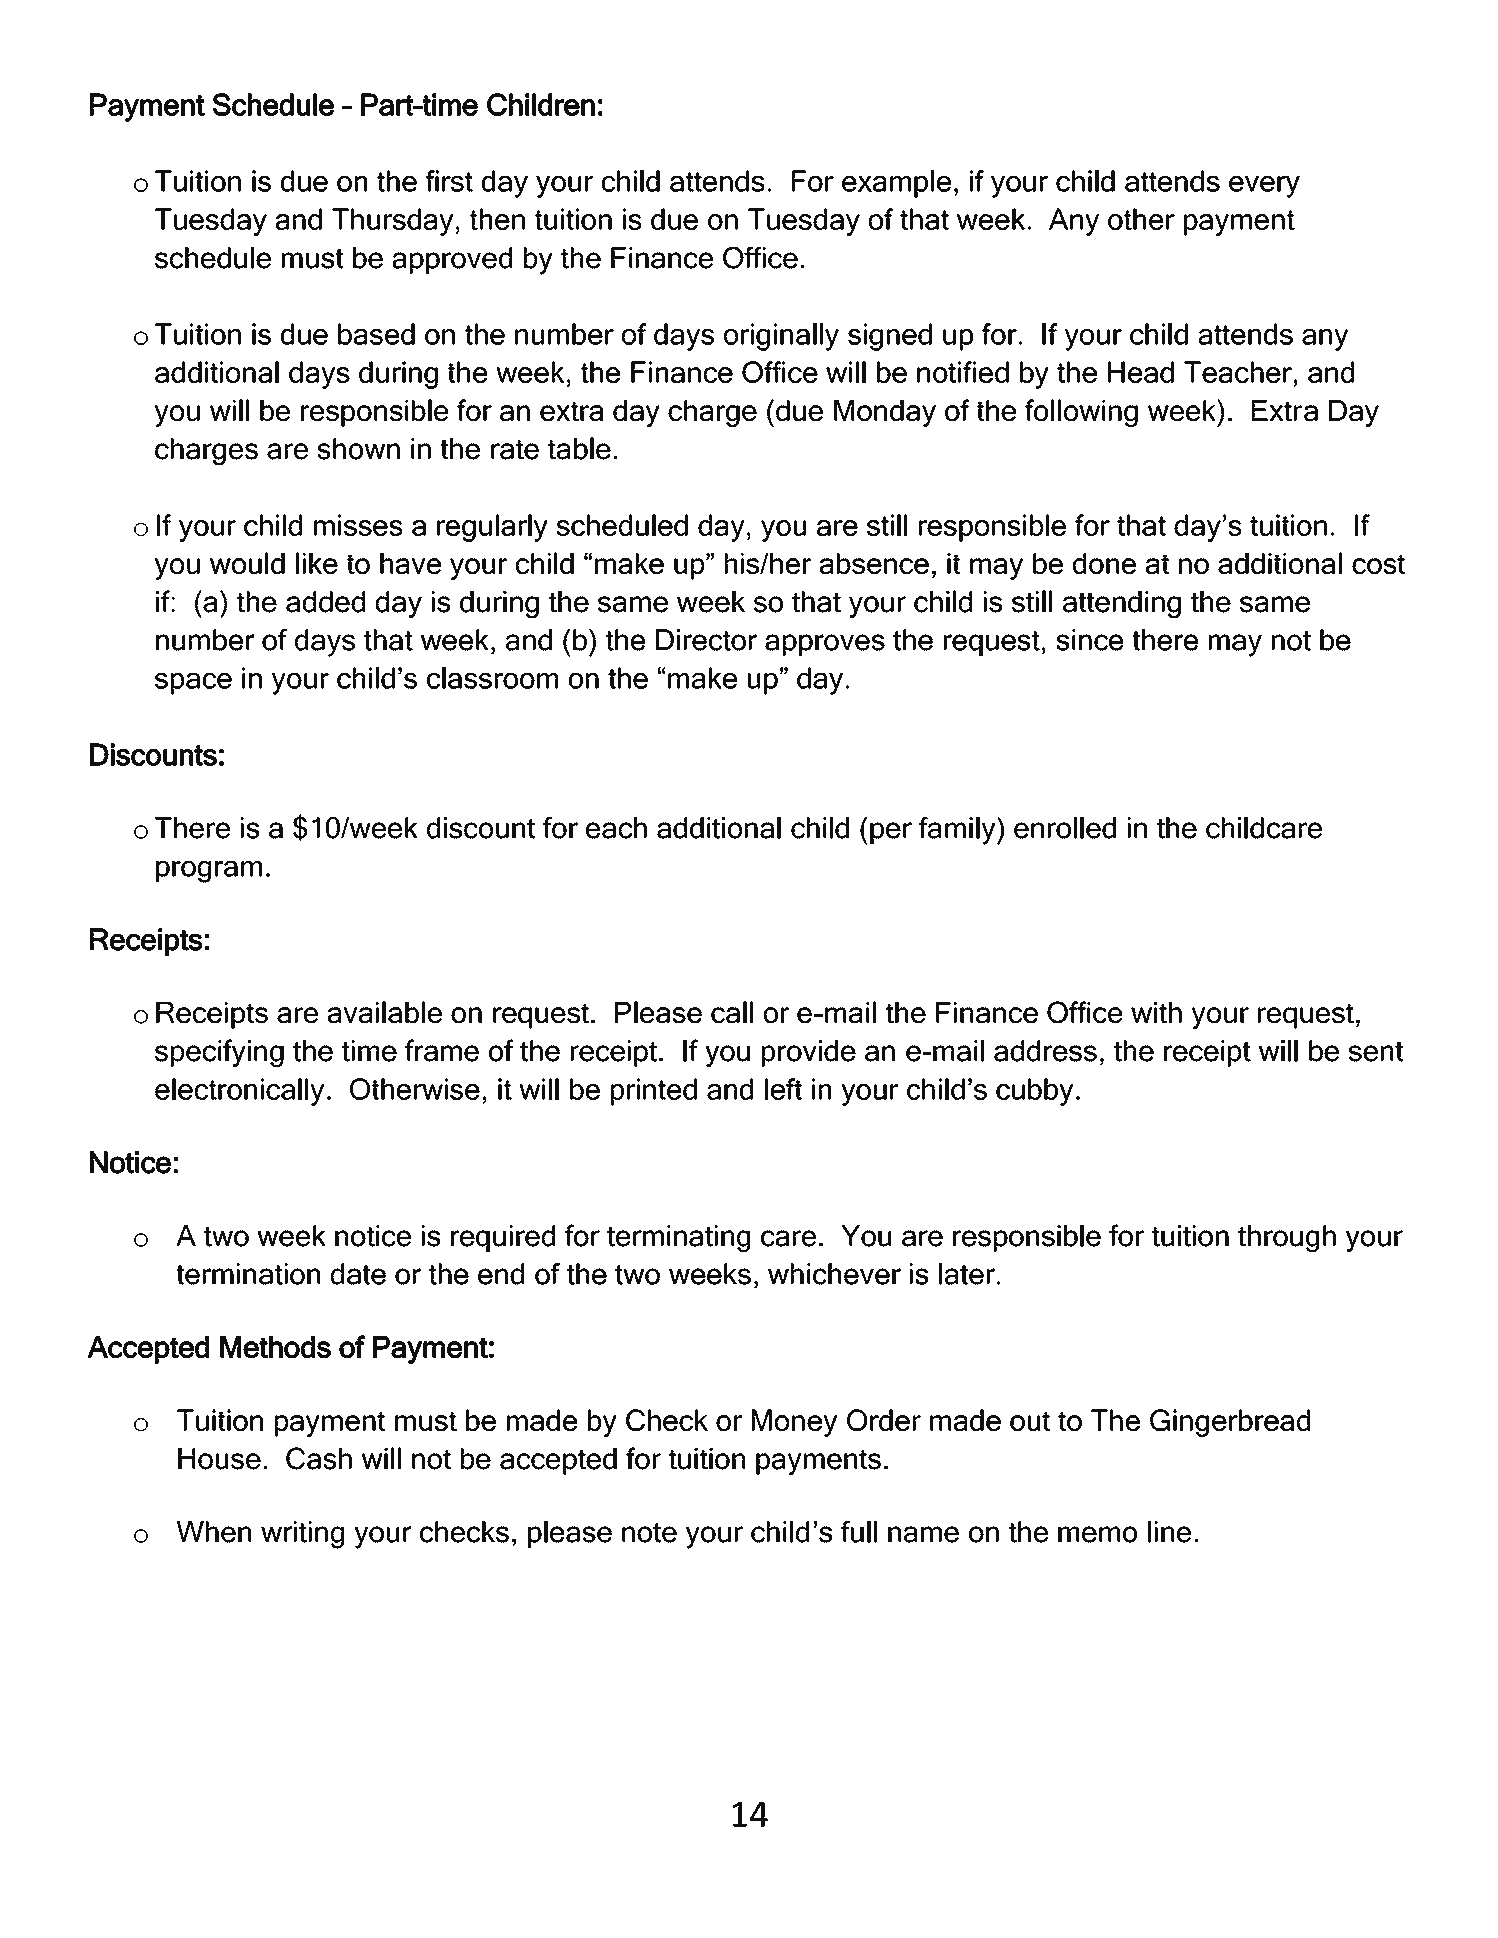  Describe the element at coordinates (358, 525) in the screenshot. I see `misses` at that location.
